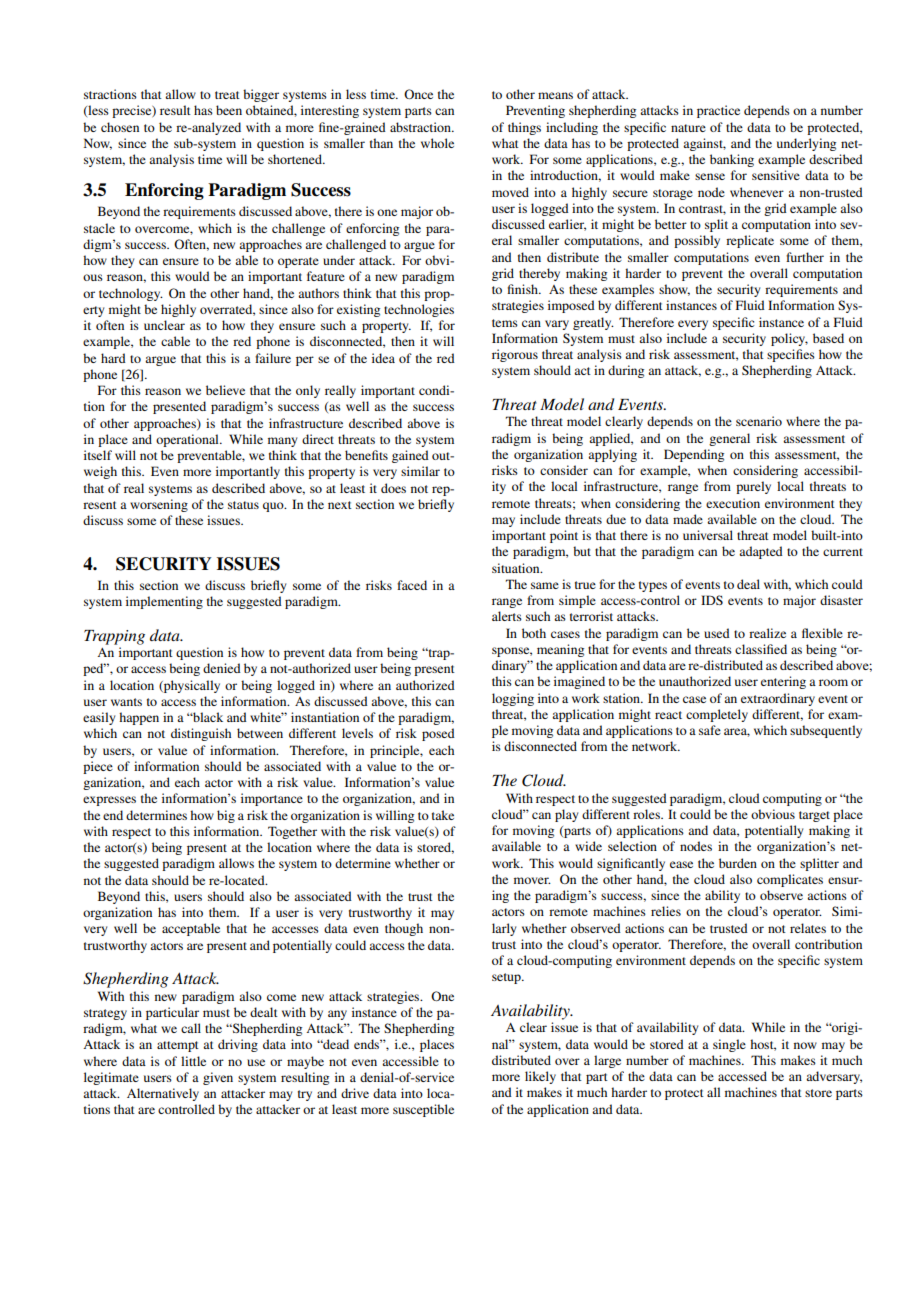  What do you see at coordinates (718, 111) in the page?
I see `practice` at bounding box center [718, 111].
